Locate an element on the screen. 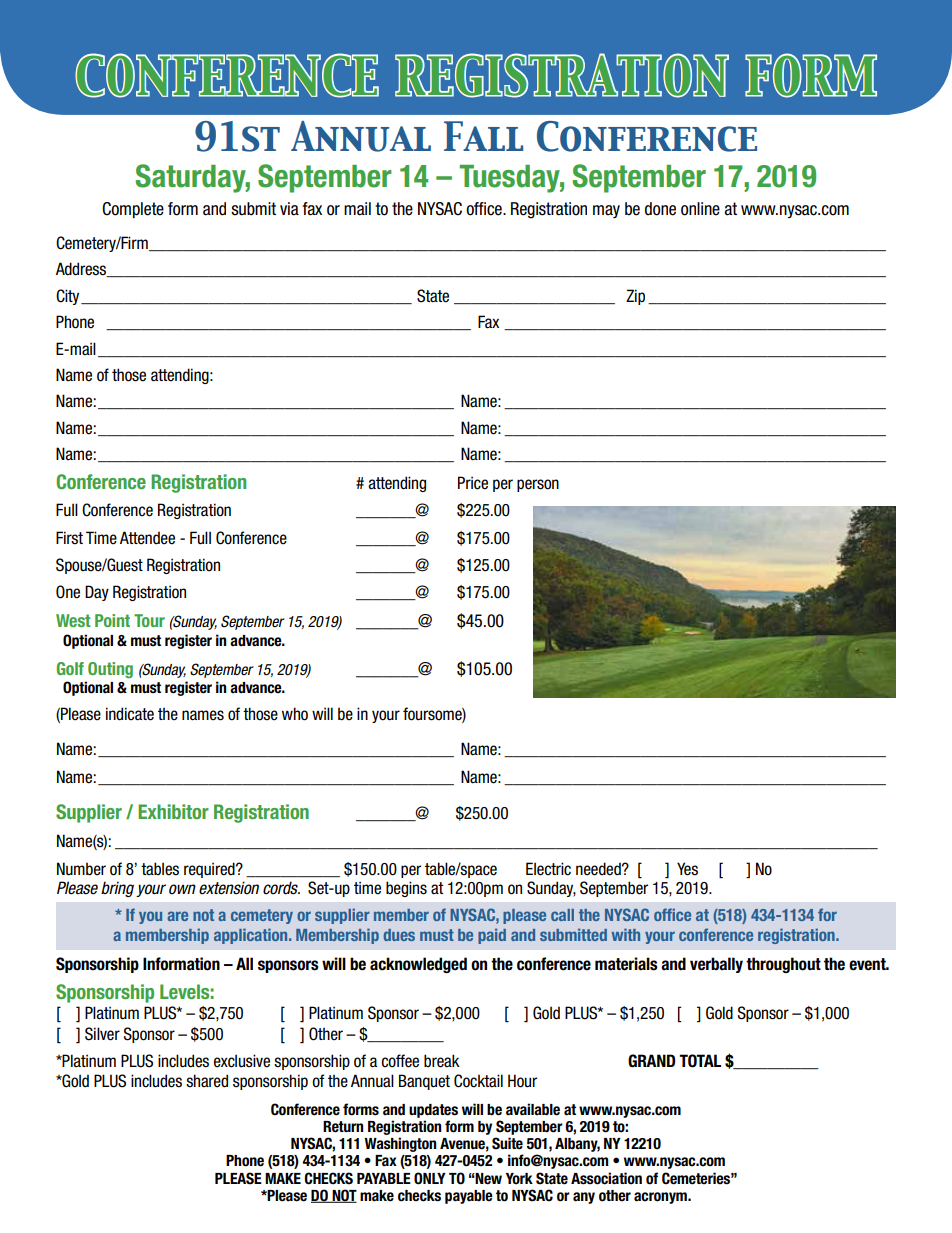  begins is located at coordinates (406, 889).
